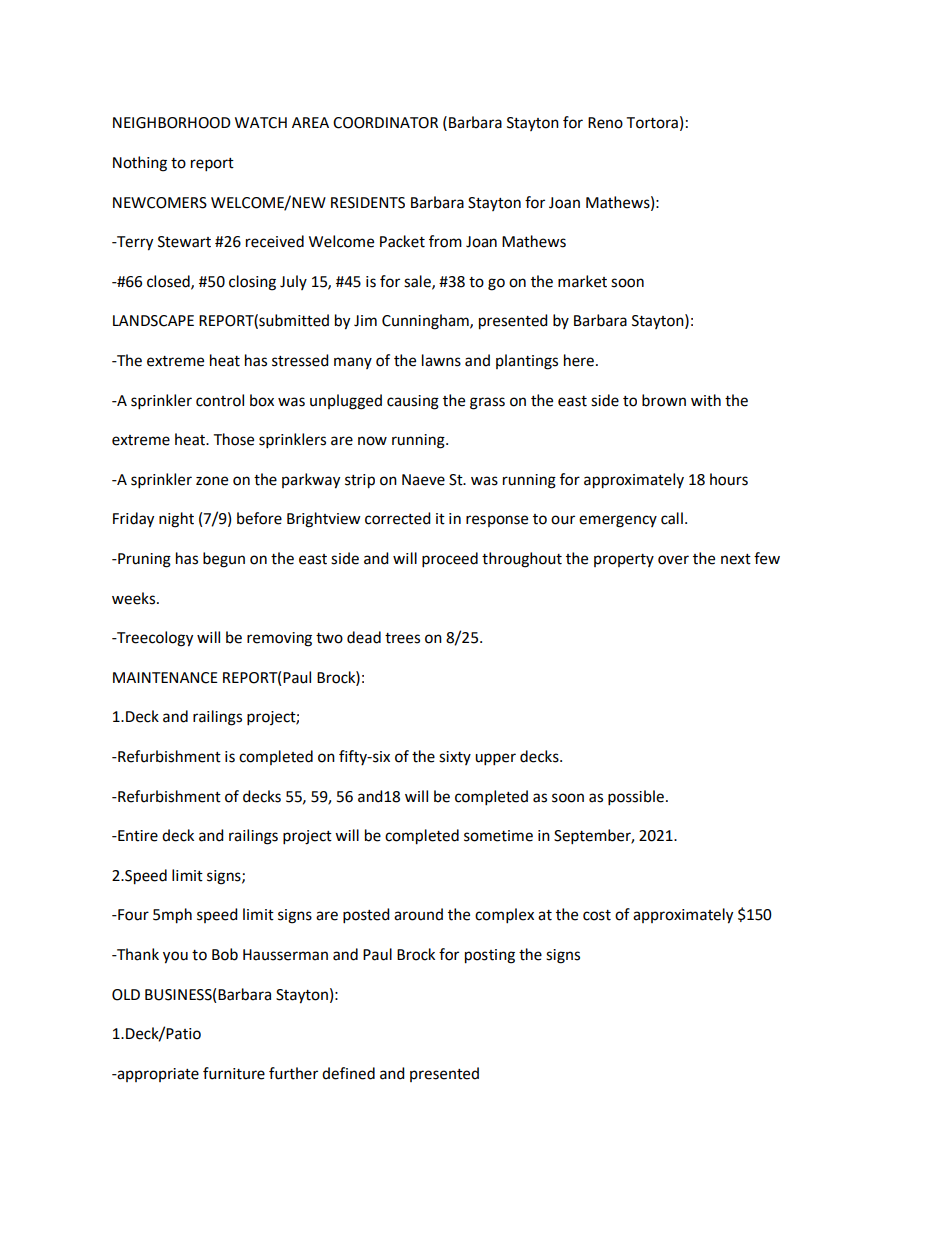 The height and width of the screenshot is (1233, 952). Describe the element at coordinates (605, 123) in the screenshot. I see `Reno` at that location.
